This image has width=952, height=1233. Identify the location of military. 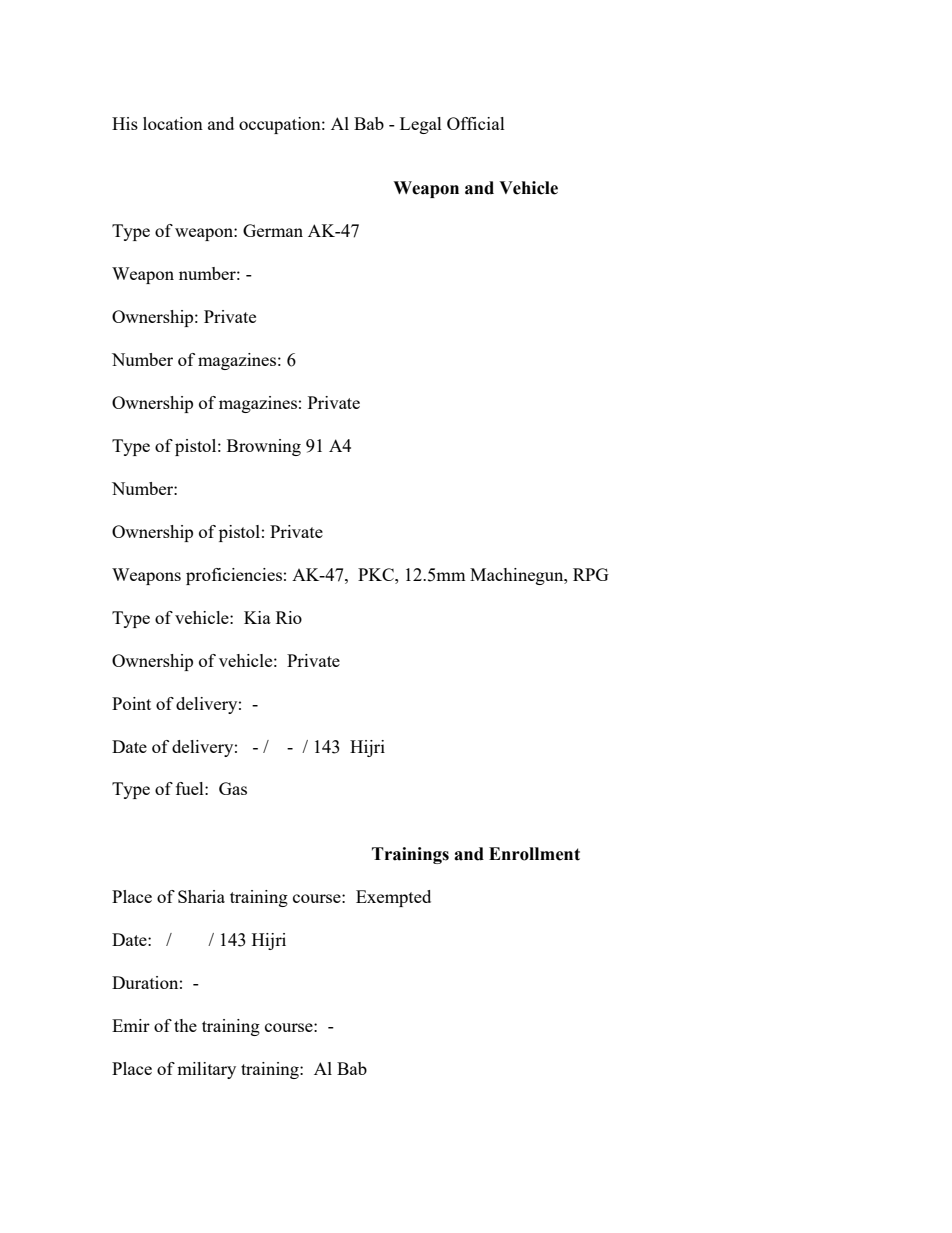
(206, 1070).
